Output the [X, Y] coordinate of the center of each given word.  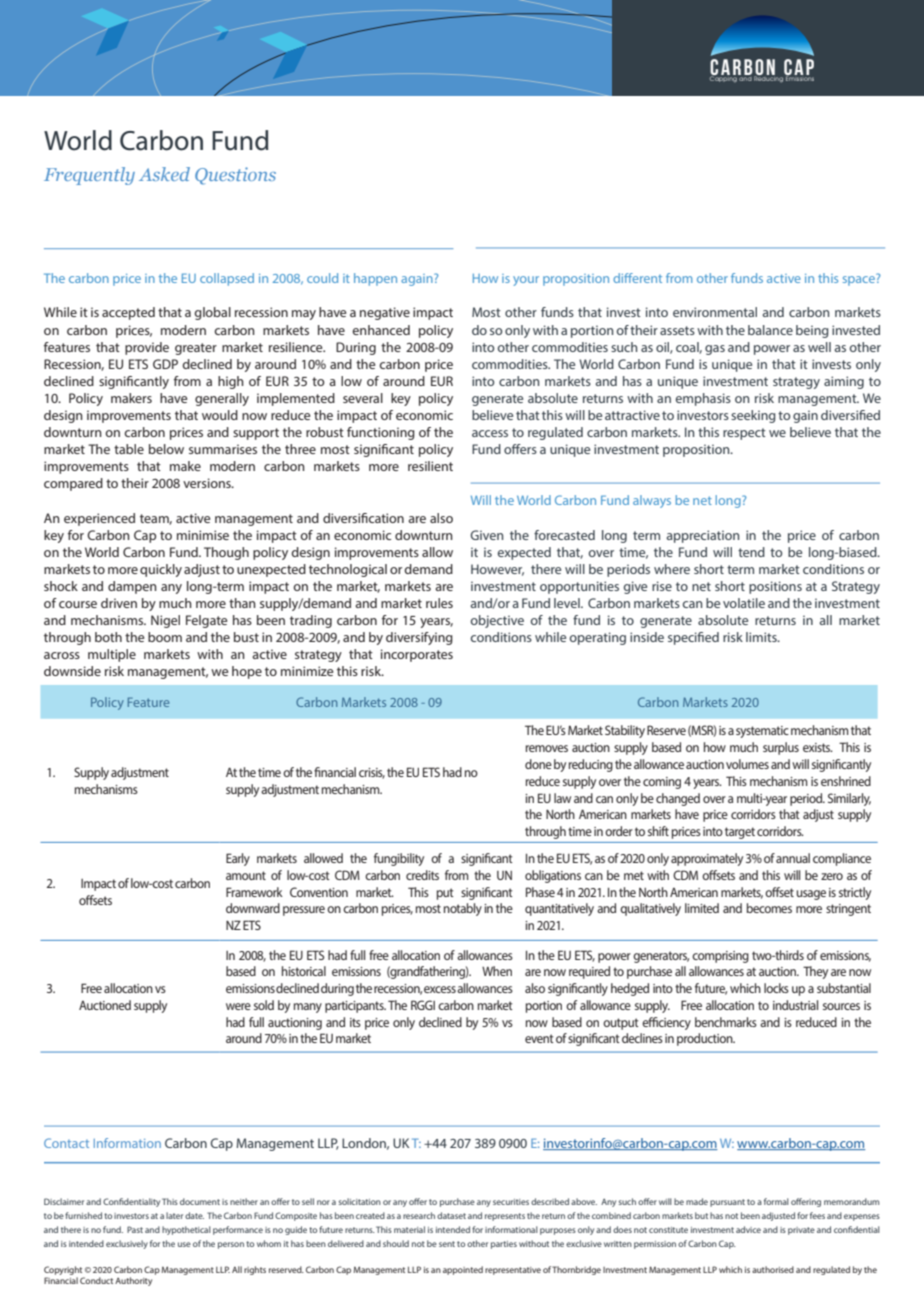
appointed [463, 1270]
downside [72, 671]
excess [440, 989]
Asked [164, 174]
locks [776, 988]
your [526, 281]
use [184, 1244]
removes [547, 748]
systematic [762, 732]
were [238, 1006]
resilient [430, 466]
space [860, 280]
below [166, 449]
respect [744, 434]
